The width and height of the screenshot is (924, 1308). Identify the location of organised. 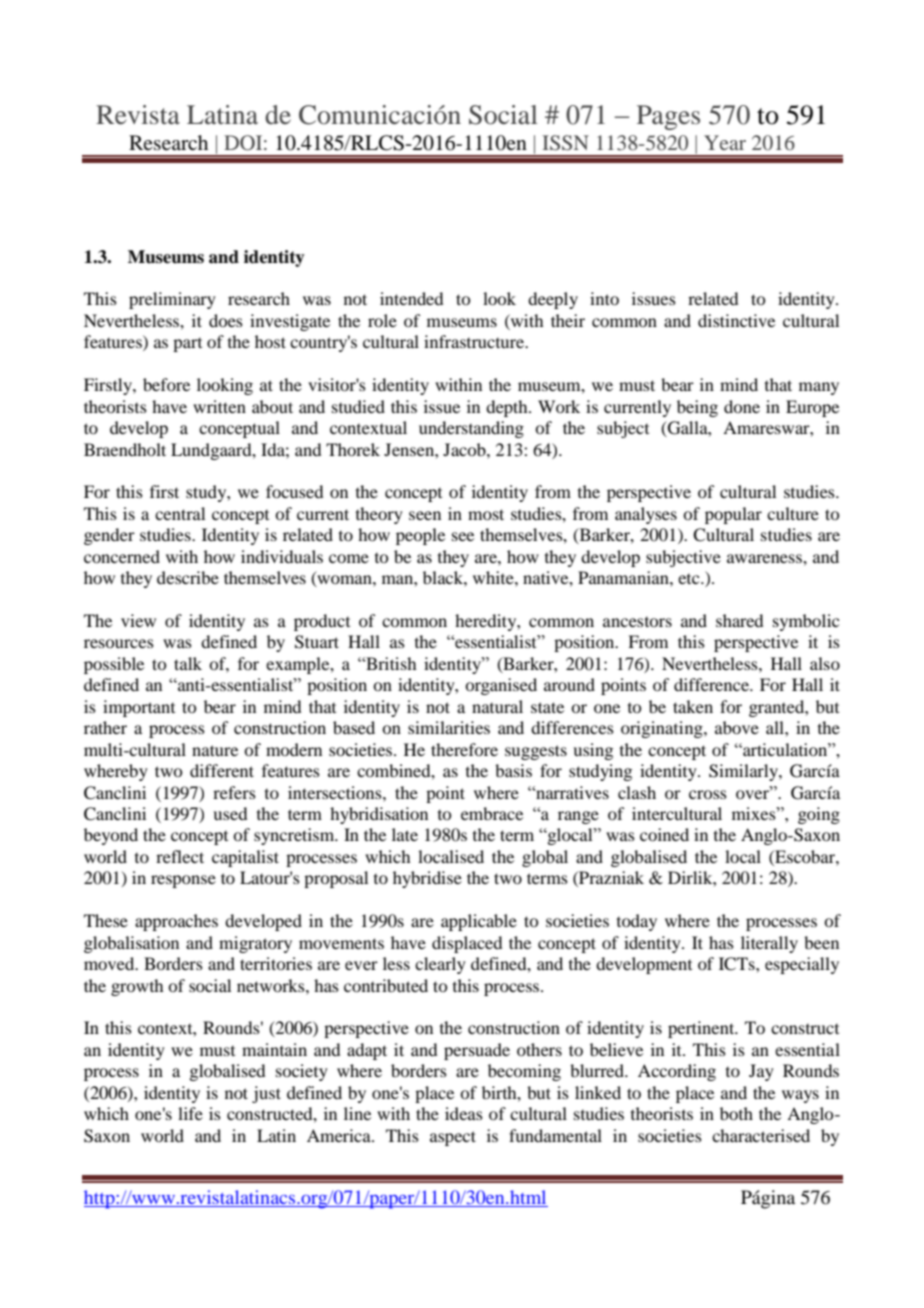
(501, 686).
